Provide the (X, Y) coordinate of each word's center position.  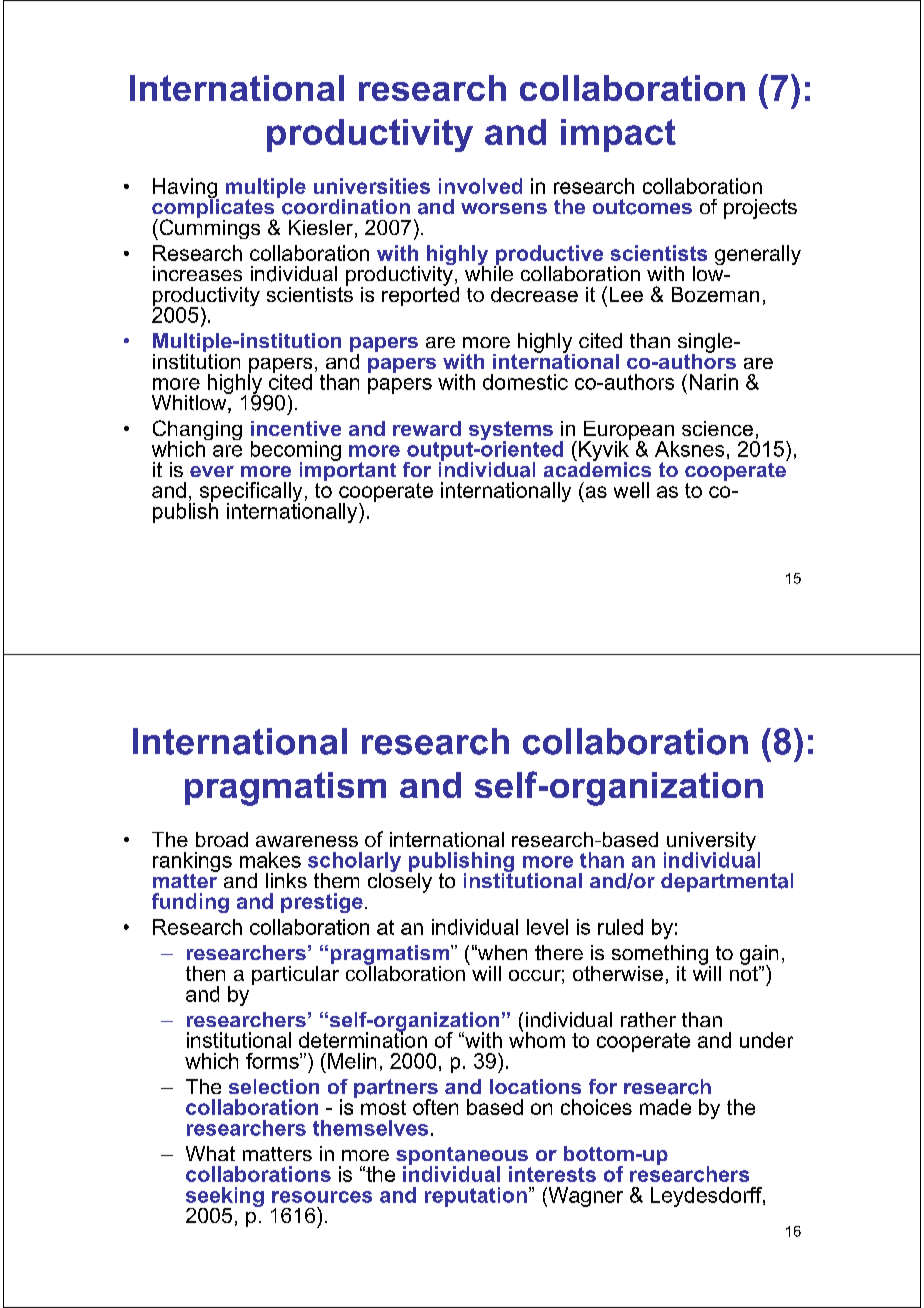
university (710, 843)
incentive (296, 428)
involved (480, 186)
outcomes (642, 207)
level (547, 927)
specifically (251, 493)
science (717, 428)
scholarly (354, 863)
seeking (225, 1198)
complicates (214, 208)
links (286, 880)
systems (511, 432)
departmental (727, 882)
